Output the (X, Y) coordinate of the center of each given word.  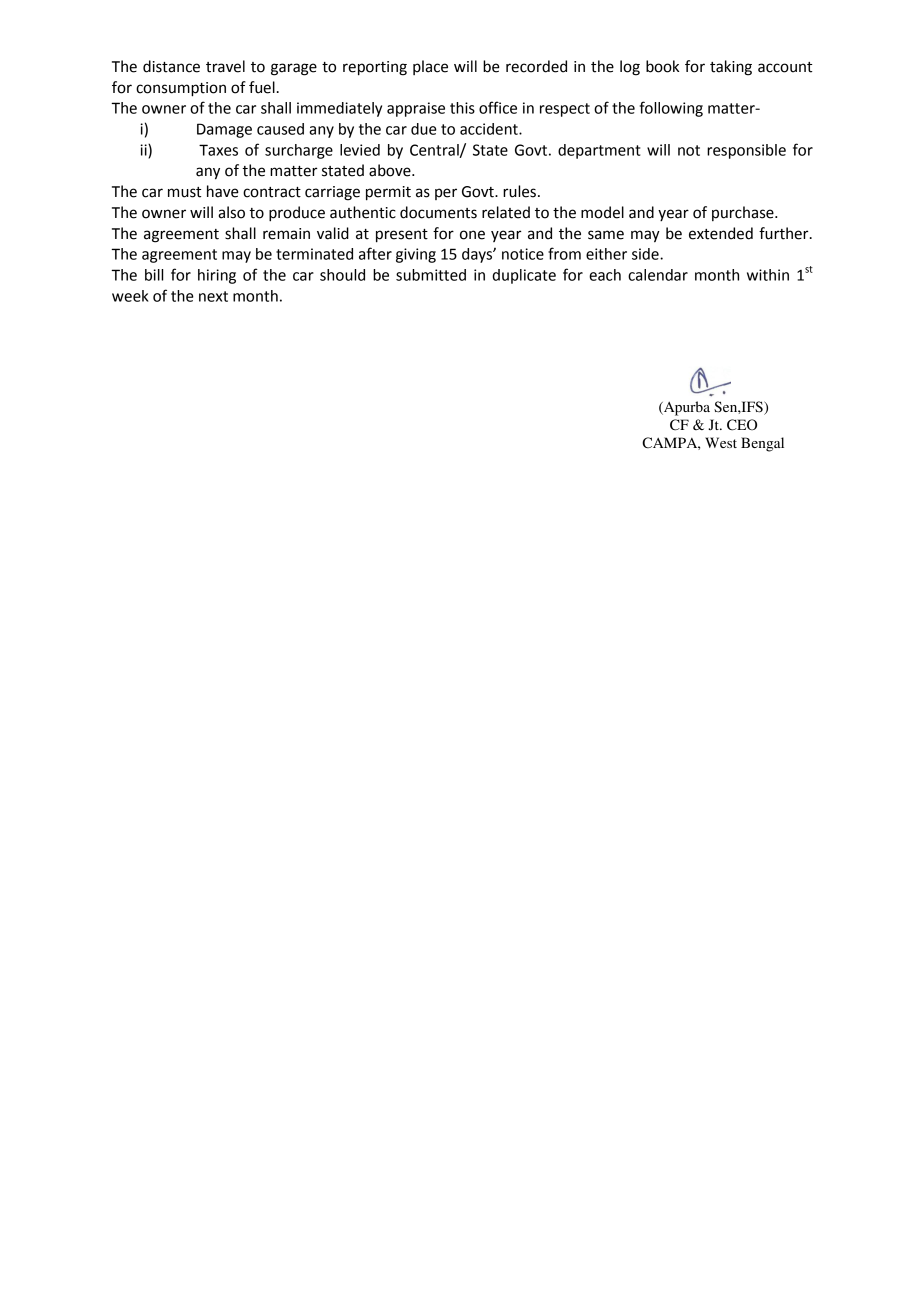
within (768, 275)
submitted (431, 275)
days (478, 255)
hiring (217, 276)
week (130, 296)
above (391, 170)
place (430, 67)
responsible (746, 151)
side (646, 254)
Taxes (218, 150)
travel (225, 66)
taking (731, 68)
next (213, 296)
